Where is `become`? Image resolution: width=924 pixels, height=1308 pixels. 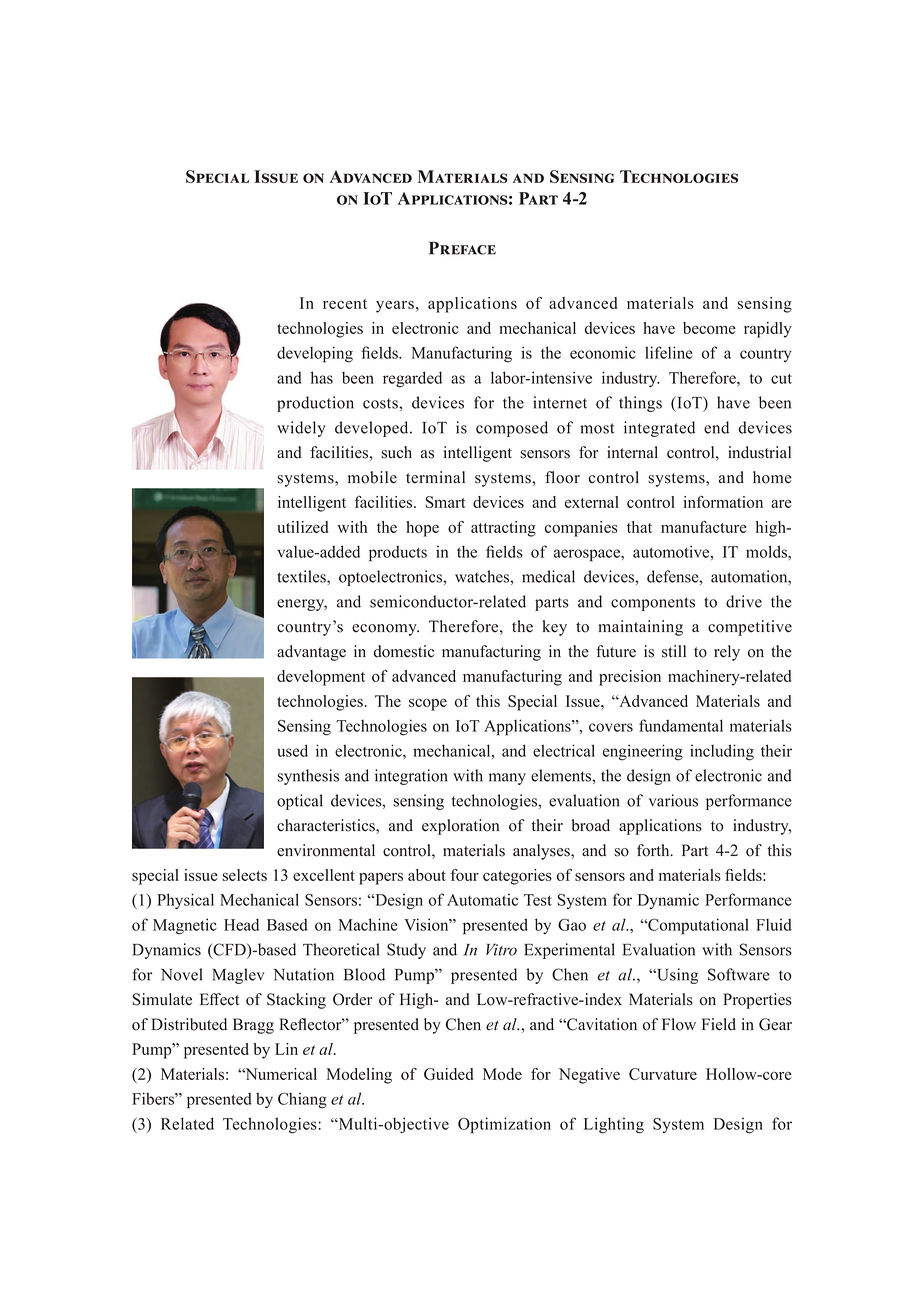 become is located at coordinates (709, 328).
